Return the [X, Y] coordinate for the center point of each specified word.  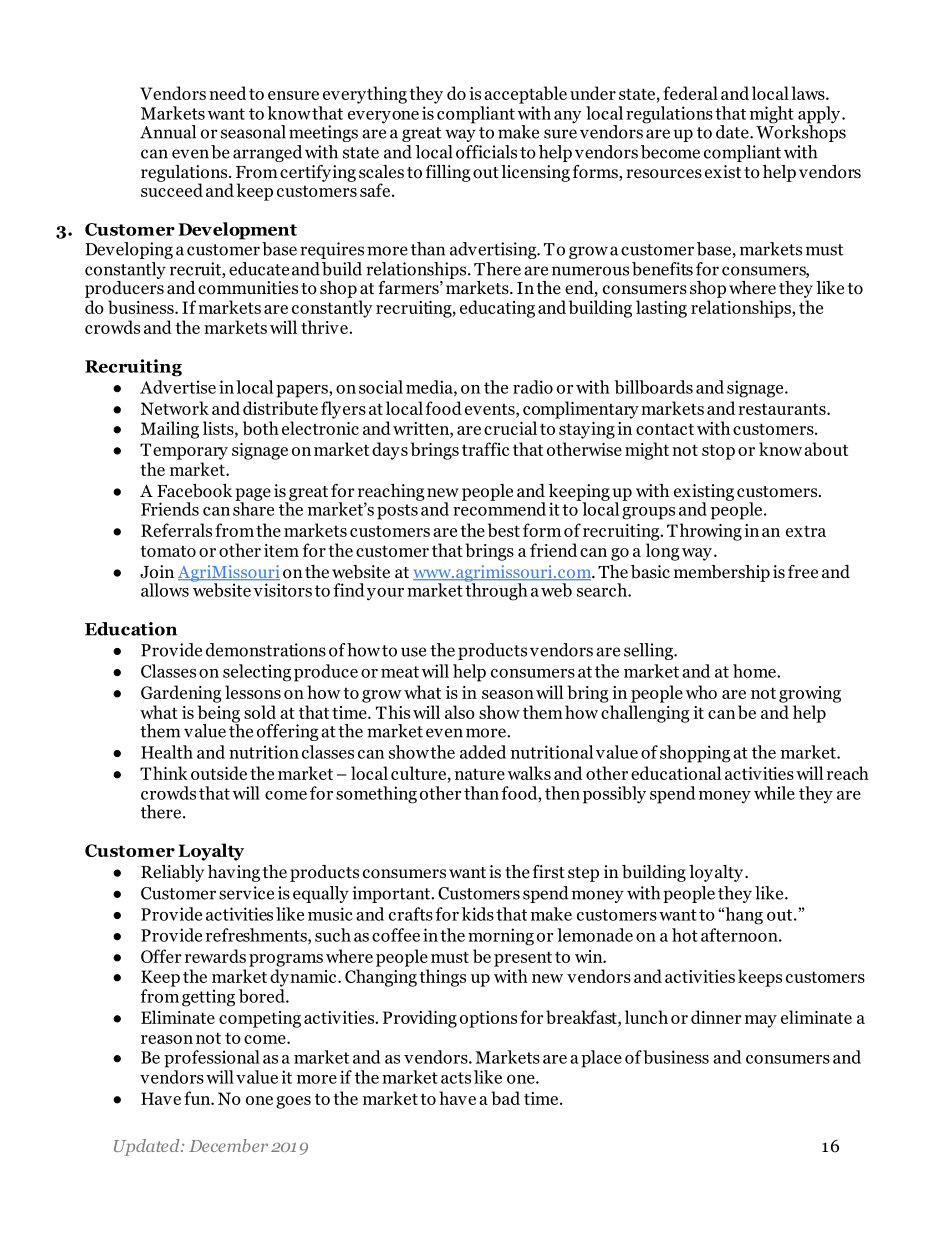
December [228, 1145]
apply [820, 116]
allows [165, 590]
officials [486, 152]
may [761, 1021]
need [227, 93]
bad [505, 1098]
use [413, 652]
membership [722, 573]
